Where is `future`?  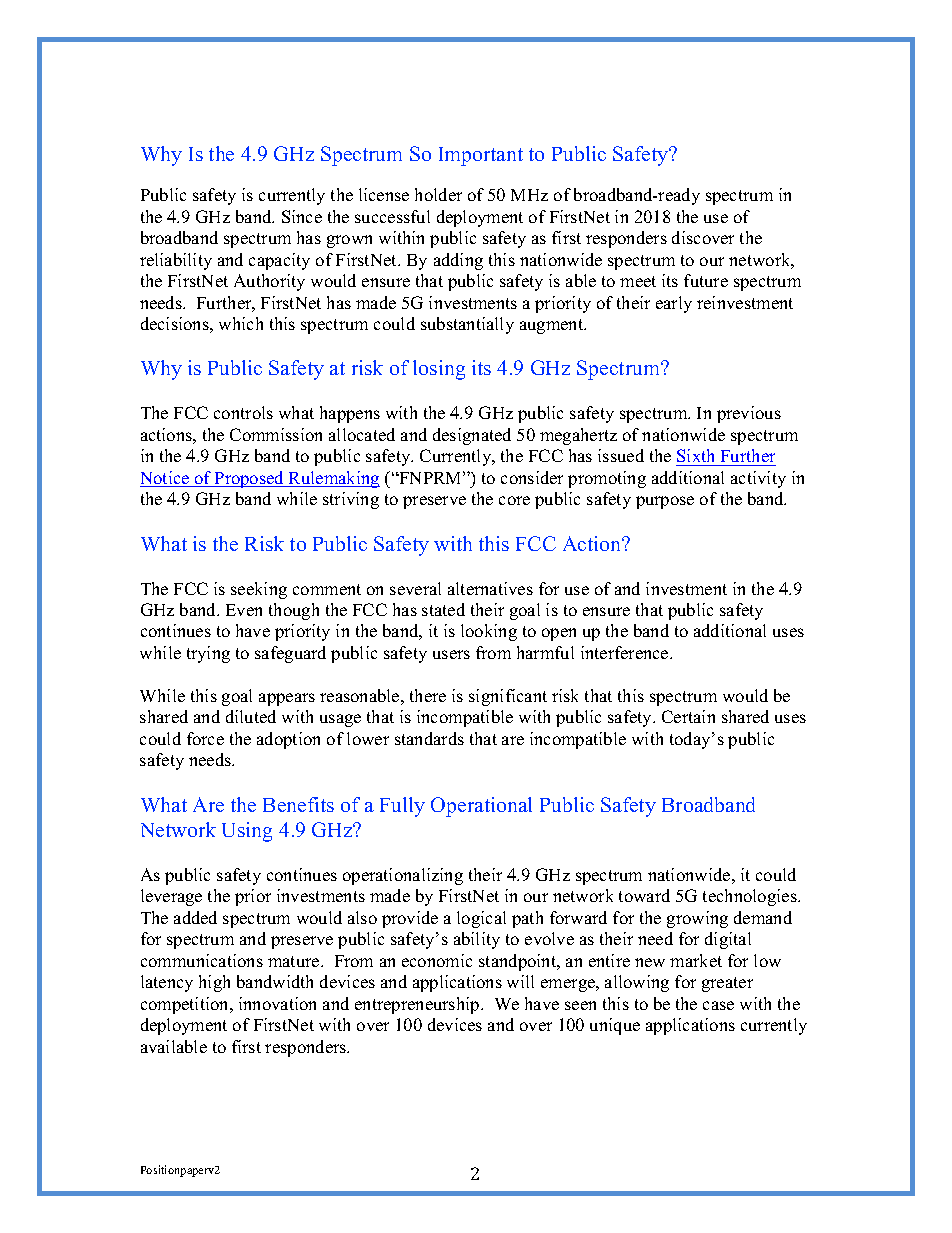
future is located at coordinates (706, 280).
